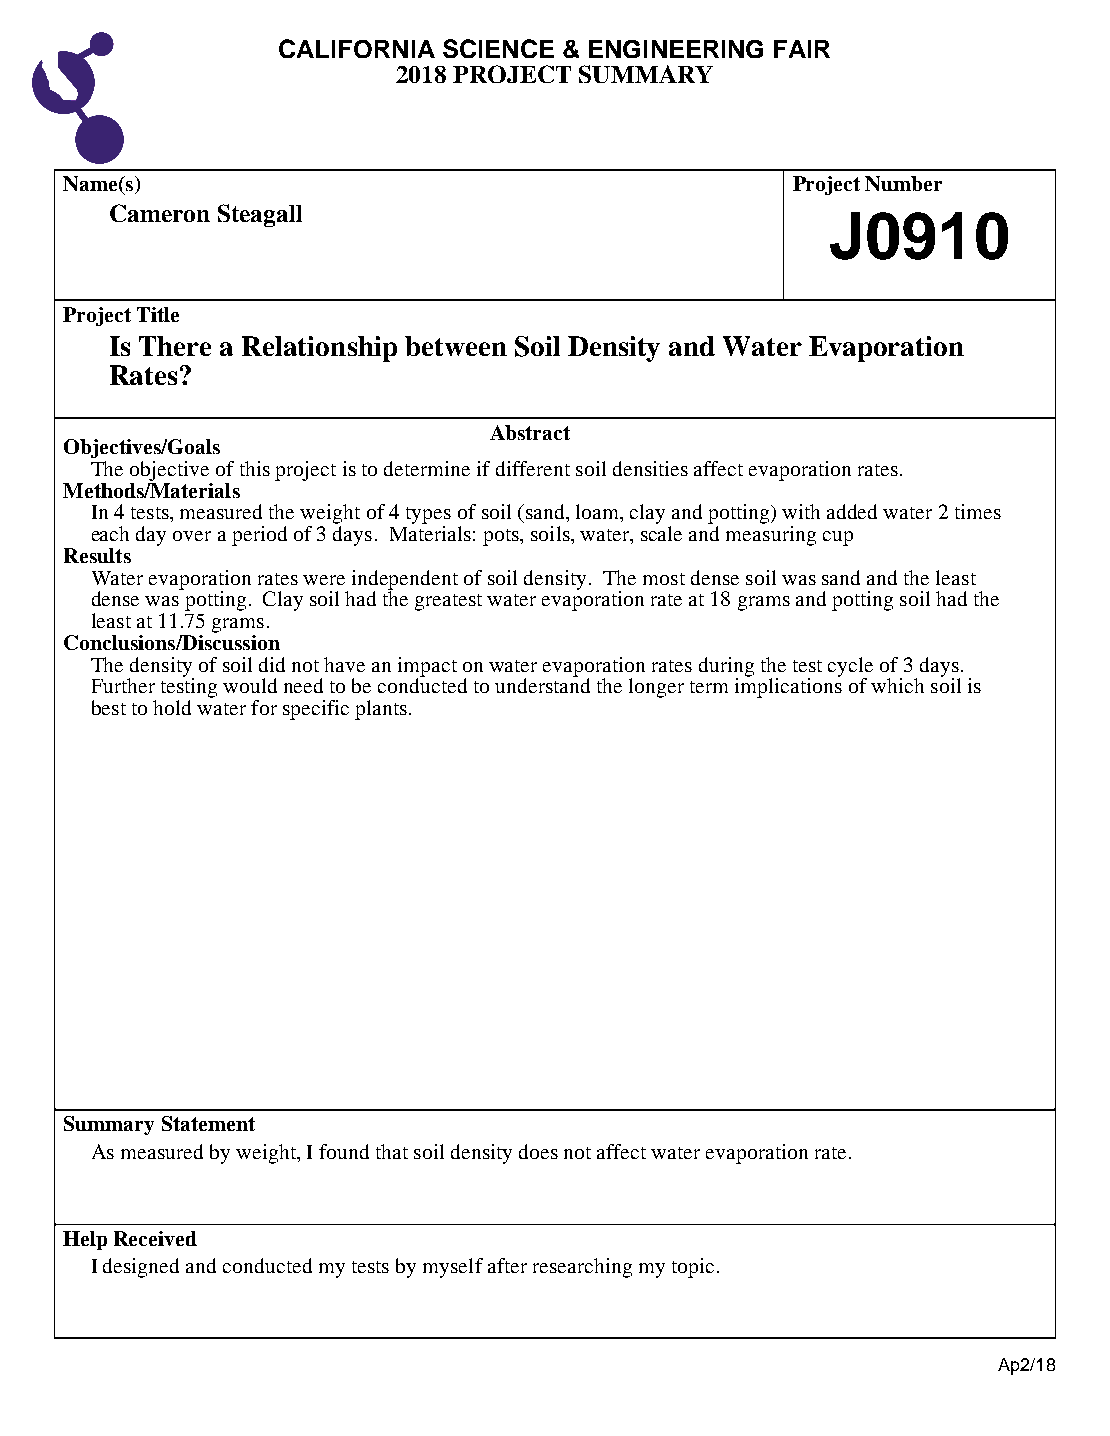 This screenshot has width=1110, height=1436. Describe the element at coordinates (357, 48) in the screenshot. I see `CALIFORNIA` at that location.
